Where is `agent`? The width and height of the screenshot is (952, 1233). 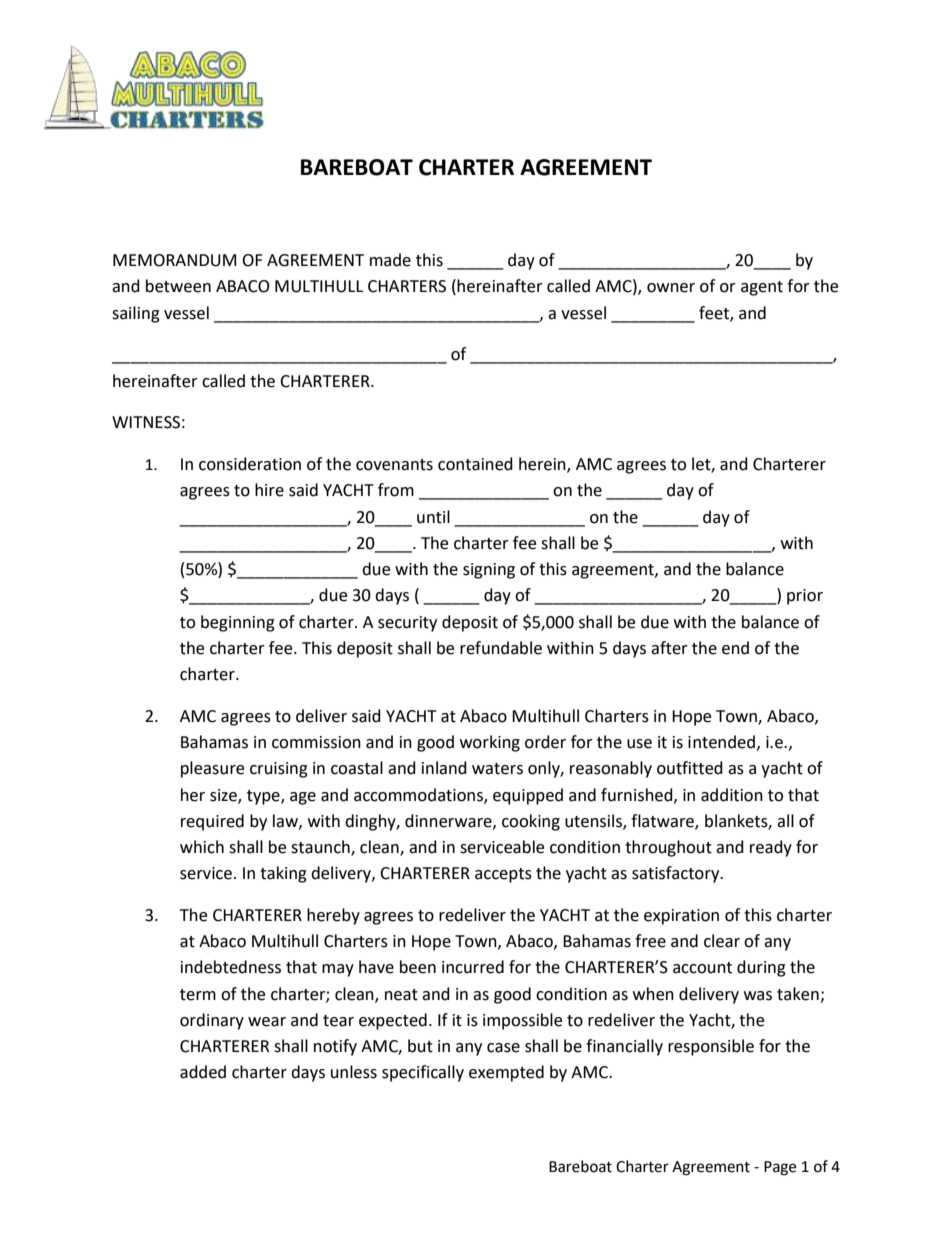 agent is located at coordinates (762, 288).
